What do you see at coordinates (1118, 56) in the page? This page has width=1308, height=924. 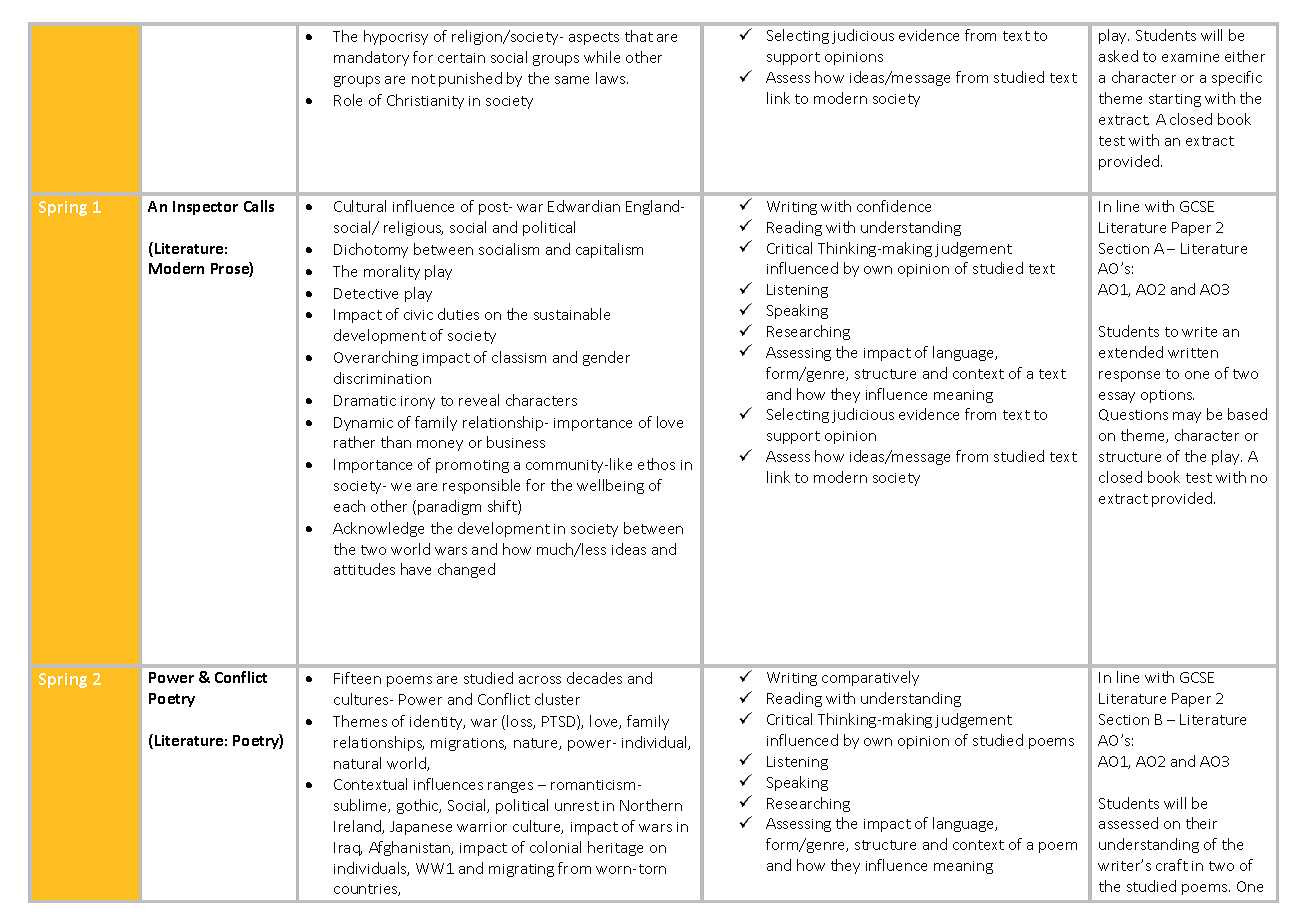 I see `asked` at bounding box center [1118, 56].
